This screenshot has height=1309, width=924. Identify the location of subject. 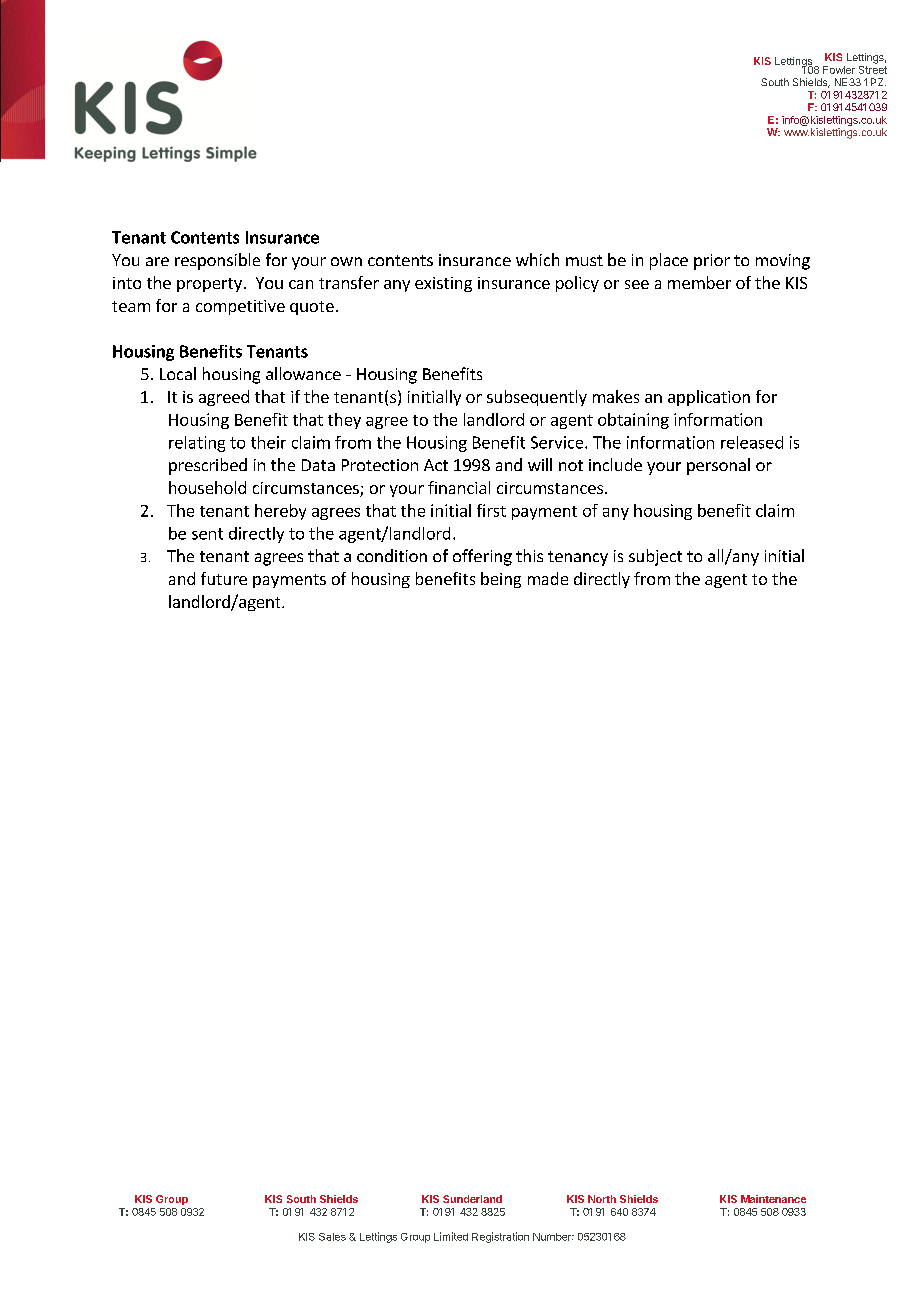
(655, 557).
